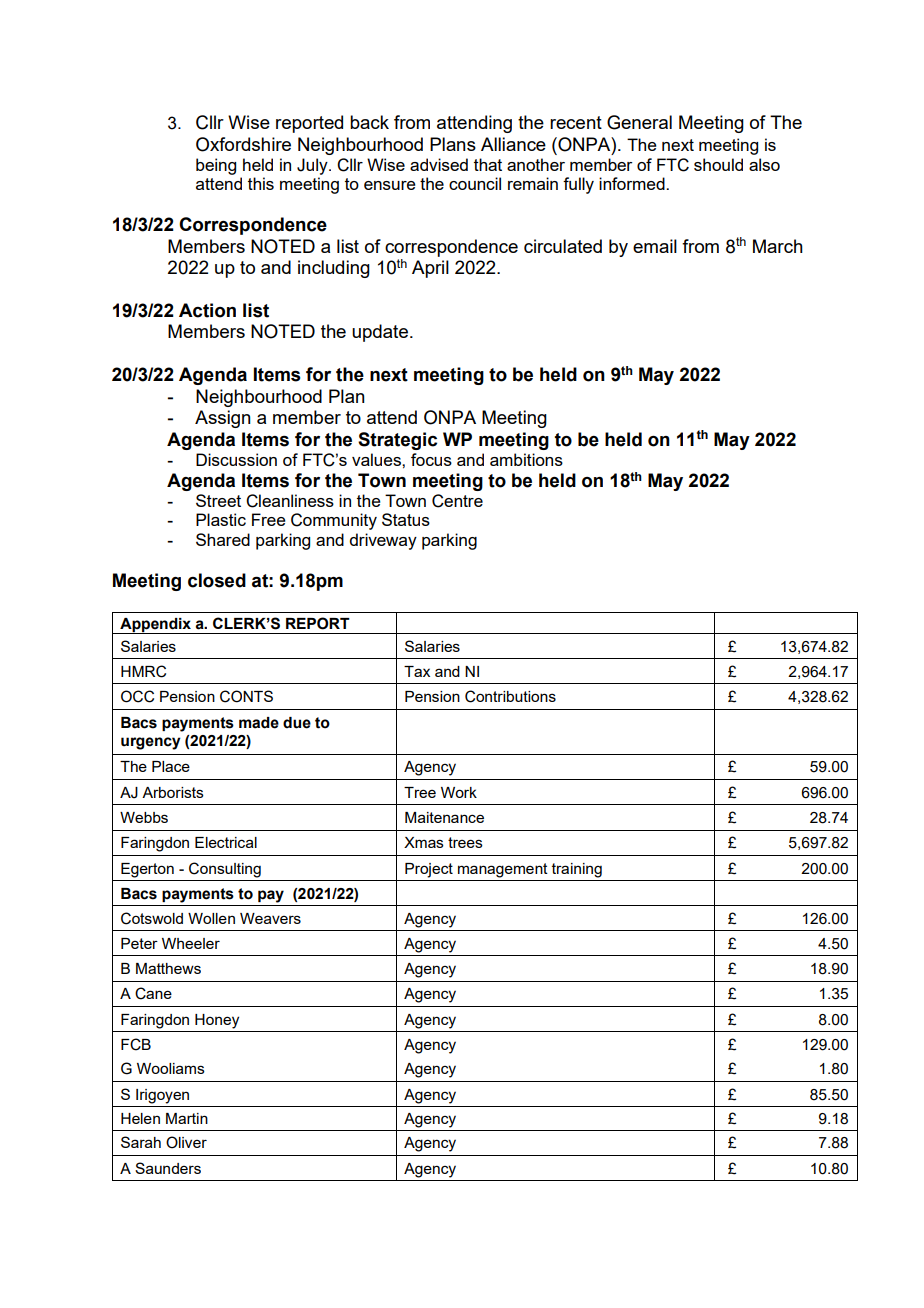 The width and height of the screenshot is (924, 1308). What do you see at coordinates (187, 1118) in the screenshot?
I see `Martin` at bounding box center [187, 1118].
